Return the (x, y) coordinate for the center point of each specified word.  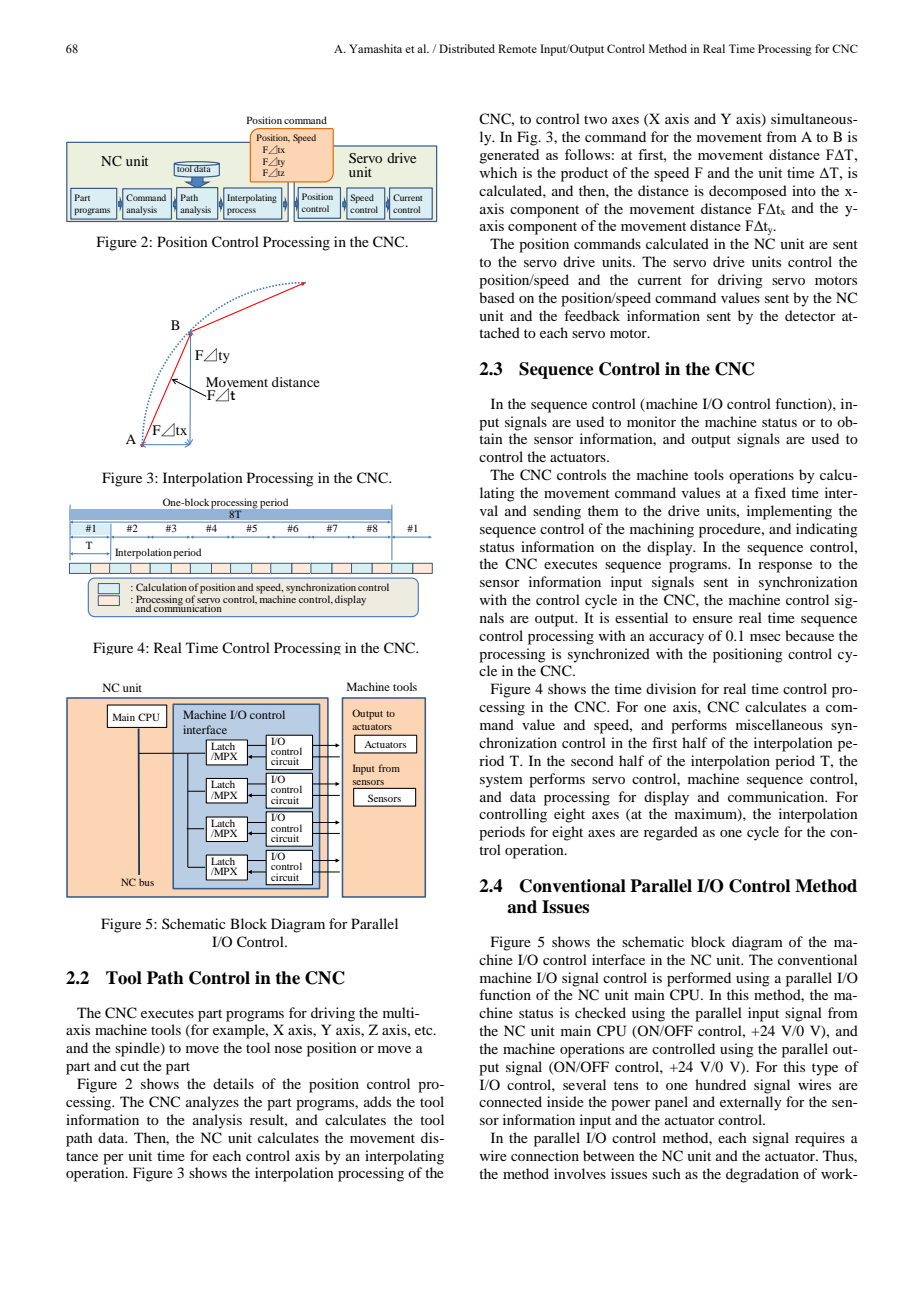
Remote (517, 48)
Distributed (467, 48)
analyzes (212, 1103)
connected (510, 1101)
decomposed (748, 192)
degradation (762, 1175)
